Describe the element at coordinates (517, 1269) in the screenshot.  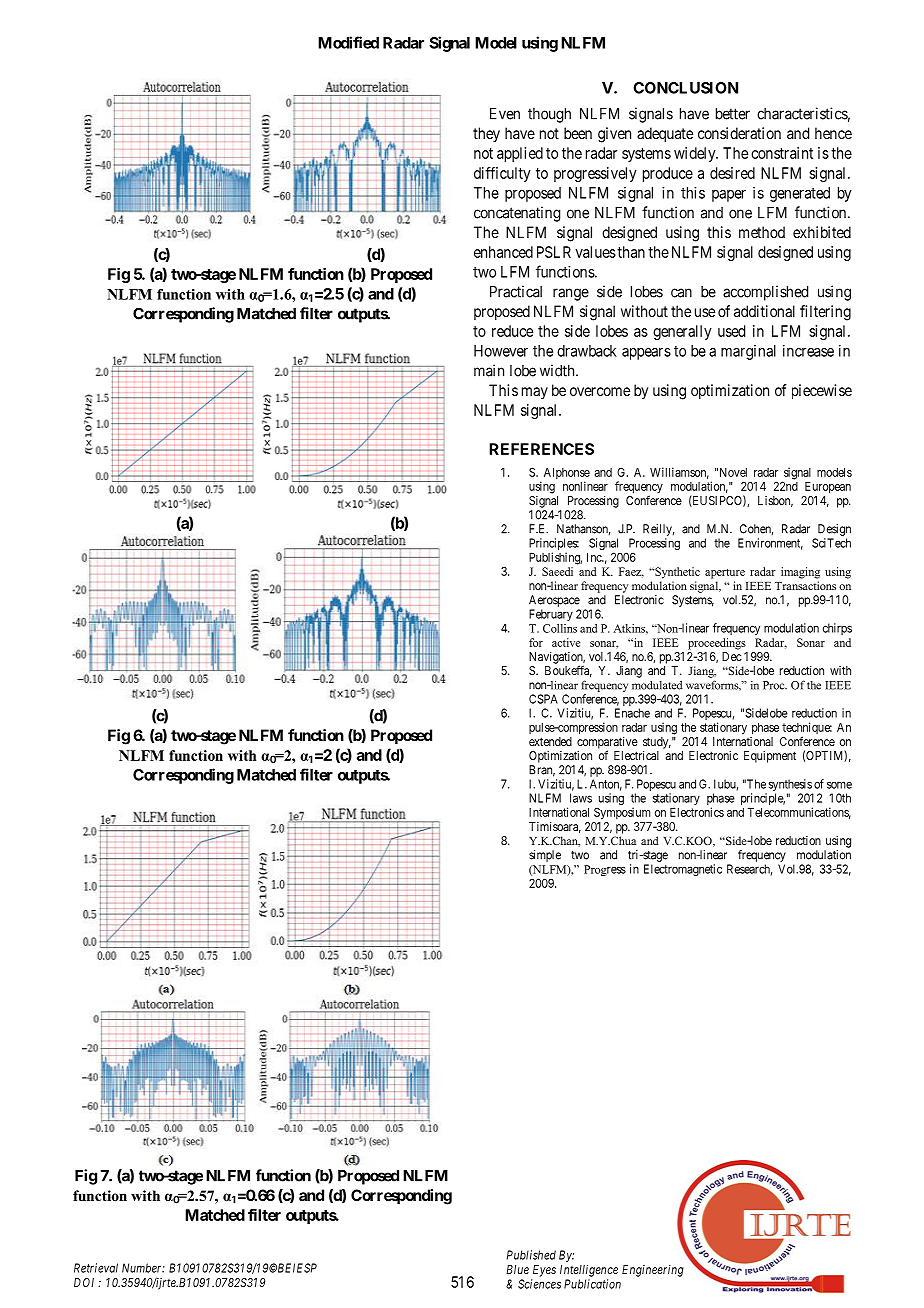
I see `Blue` at that location.
